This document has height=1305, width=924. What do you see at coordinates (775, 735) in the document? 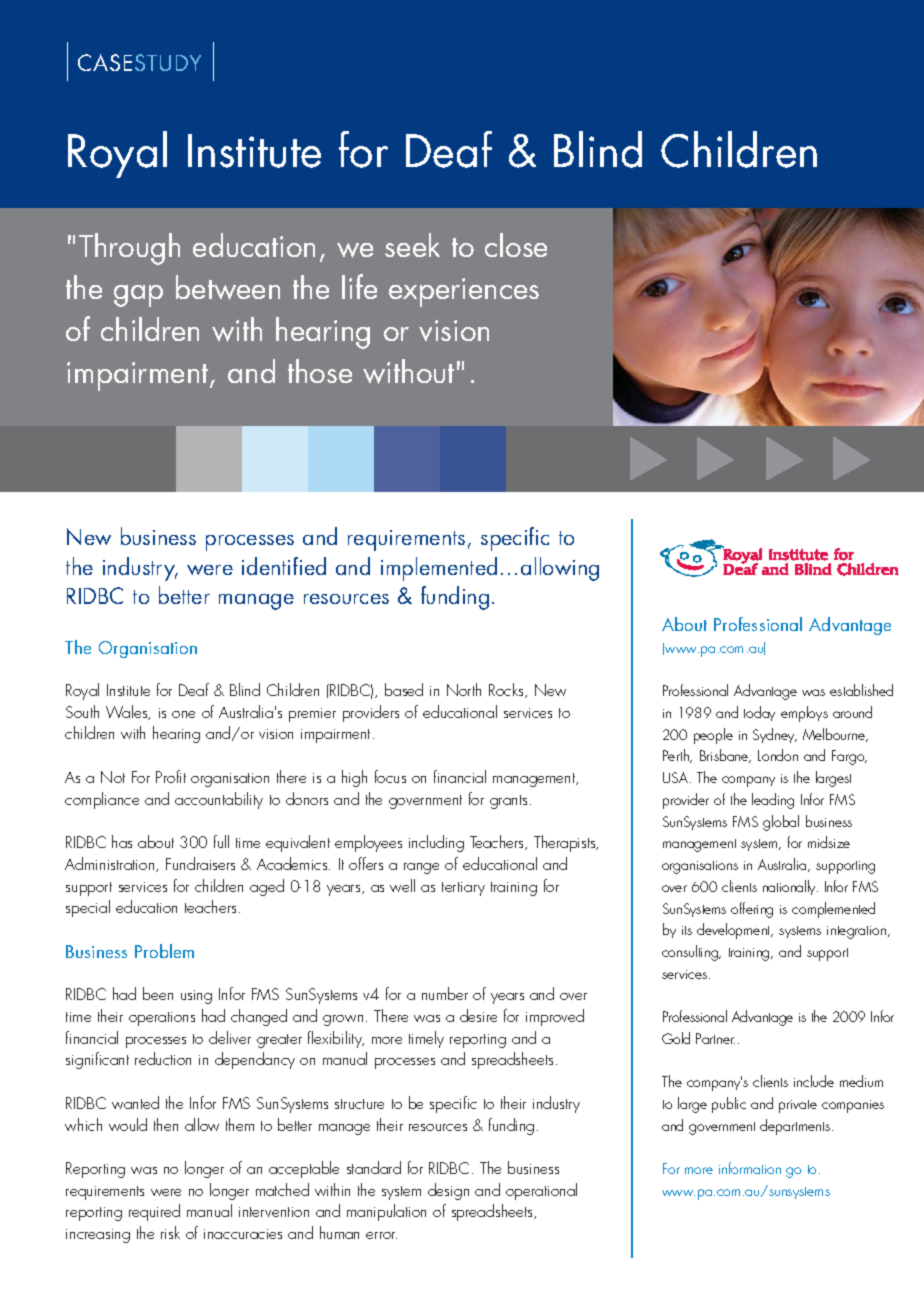
I see `Sydney` at bounding box center [775, 735].
